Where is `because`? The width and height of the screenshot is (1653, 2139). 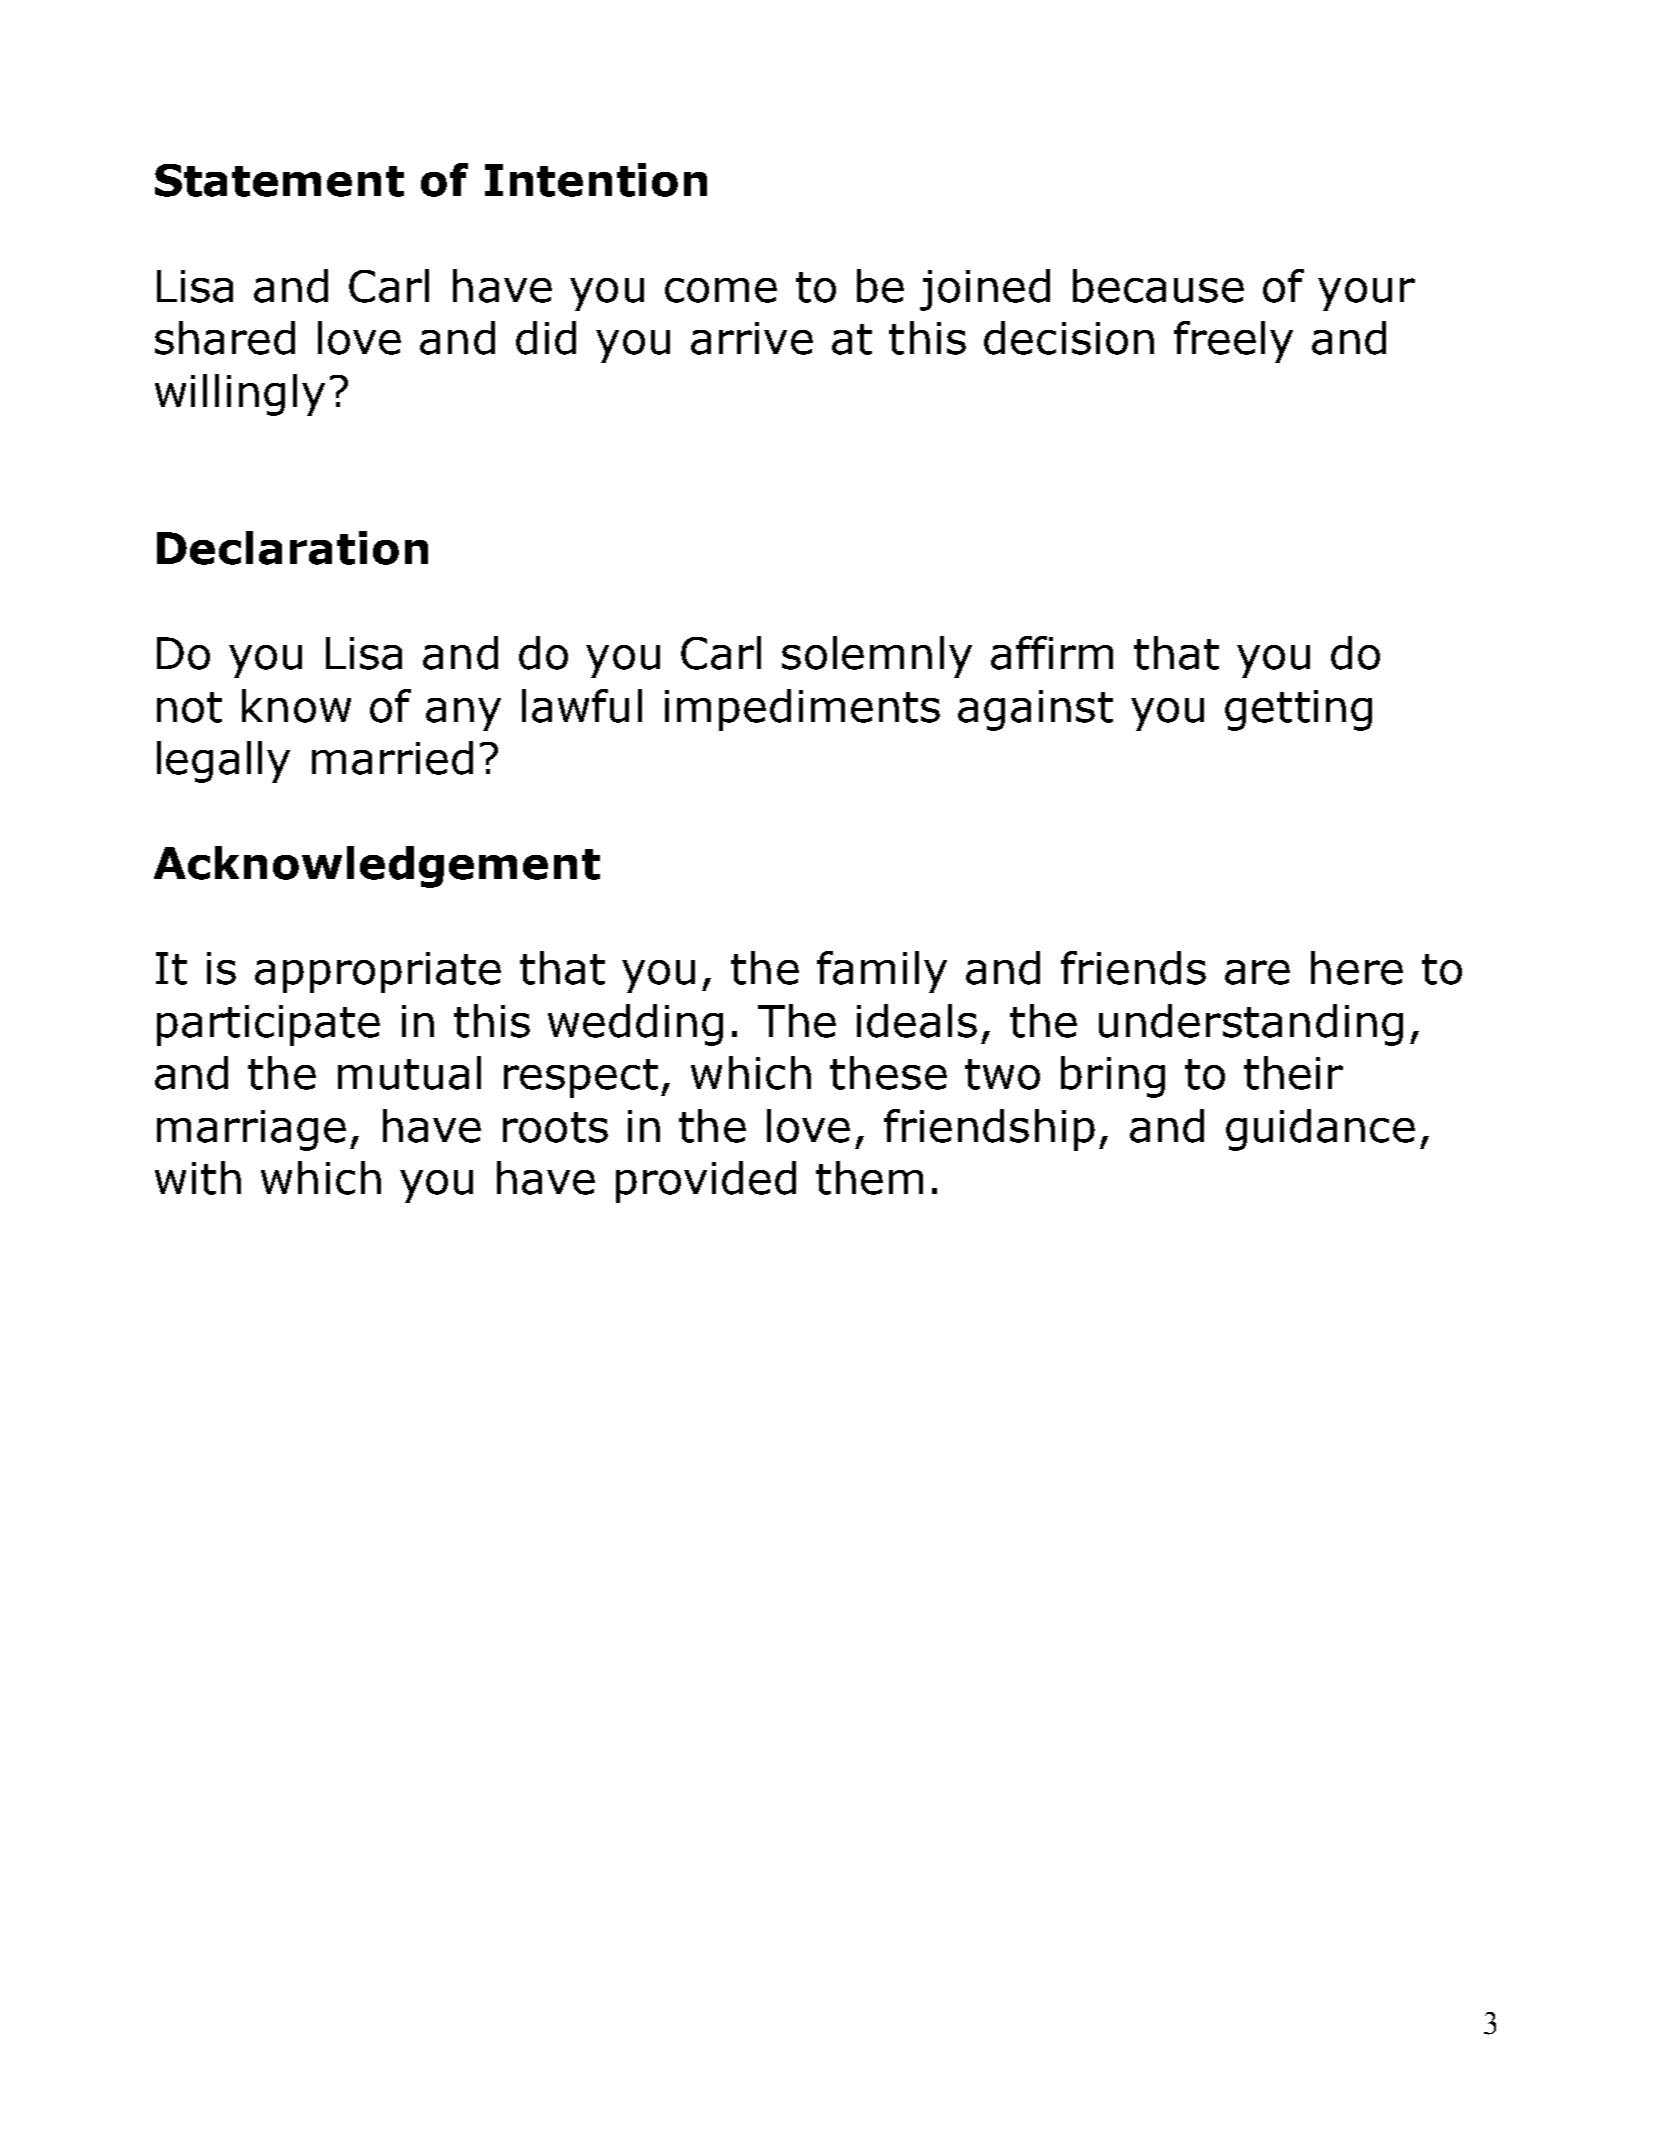 because is located at coordinates (1158, 286).
